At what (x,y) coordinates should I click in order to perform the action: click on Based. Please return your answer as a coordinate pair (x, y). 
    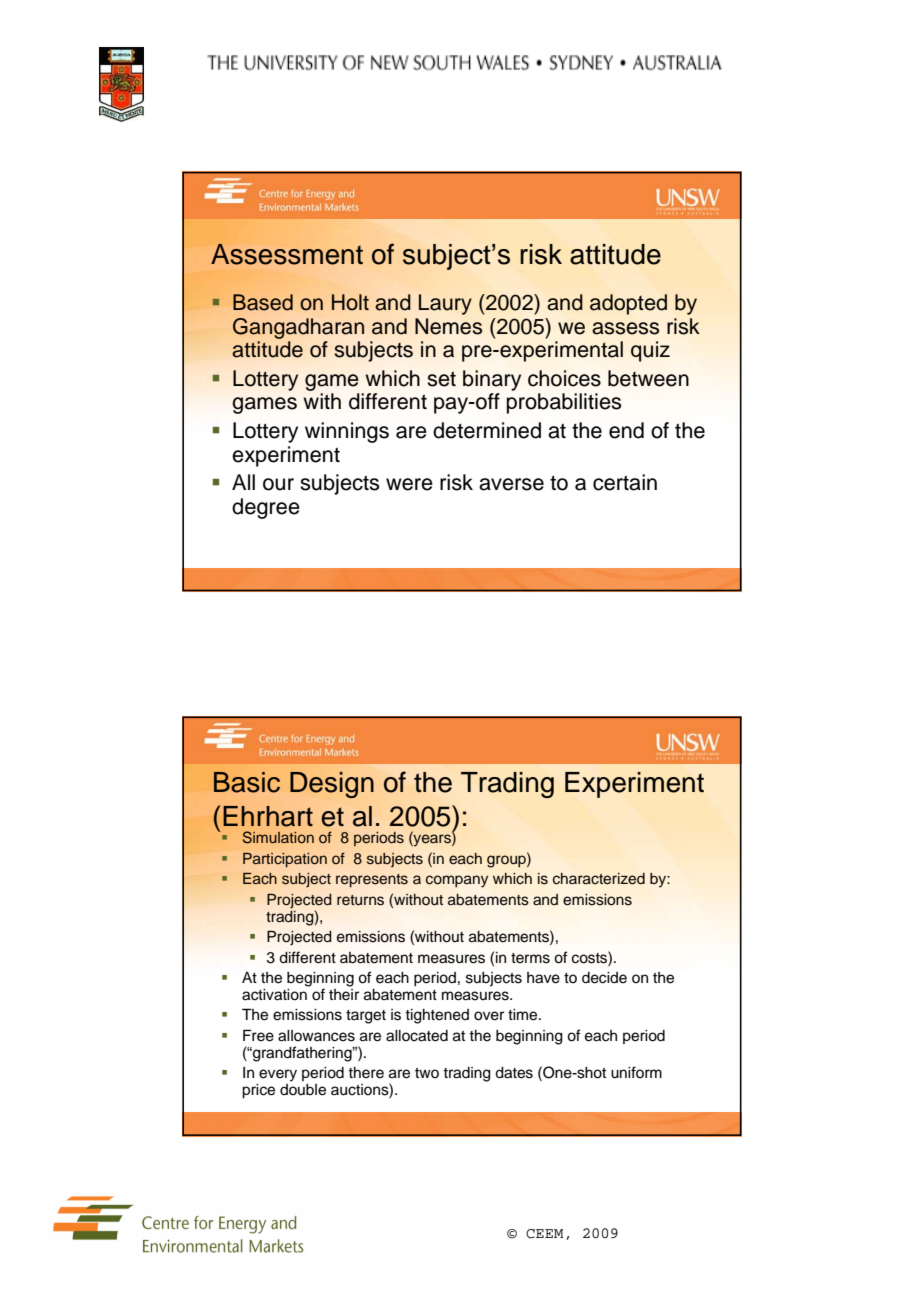
    Looking at the image, I should click on (263, 302).
